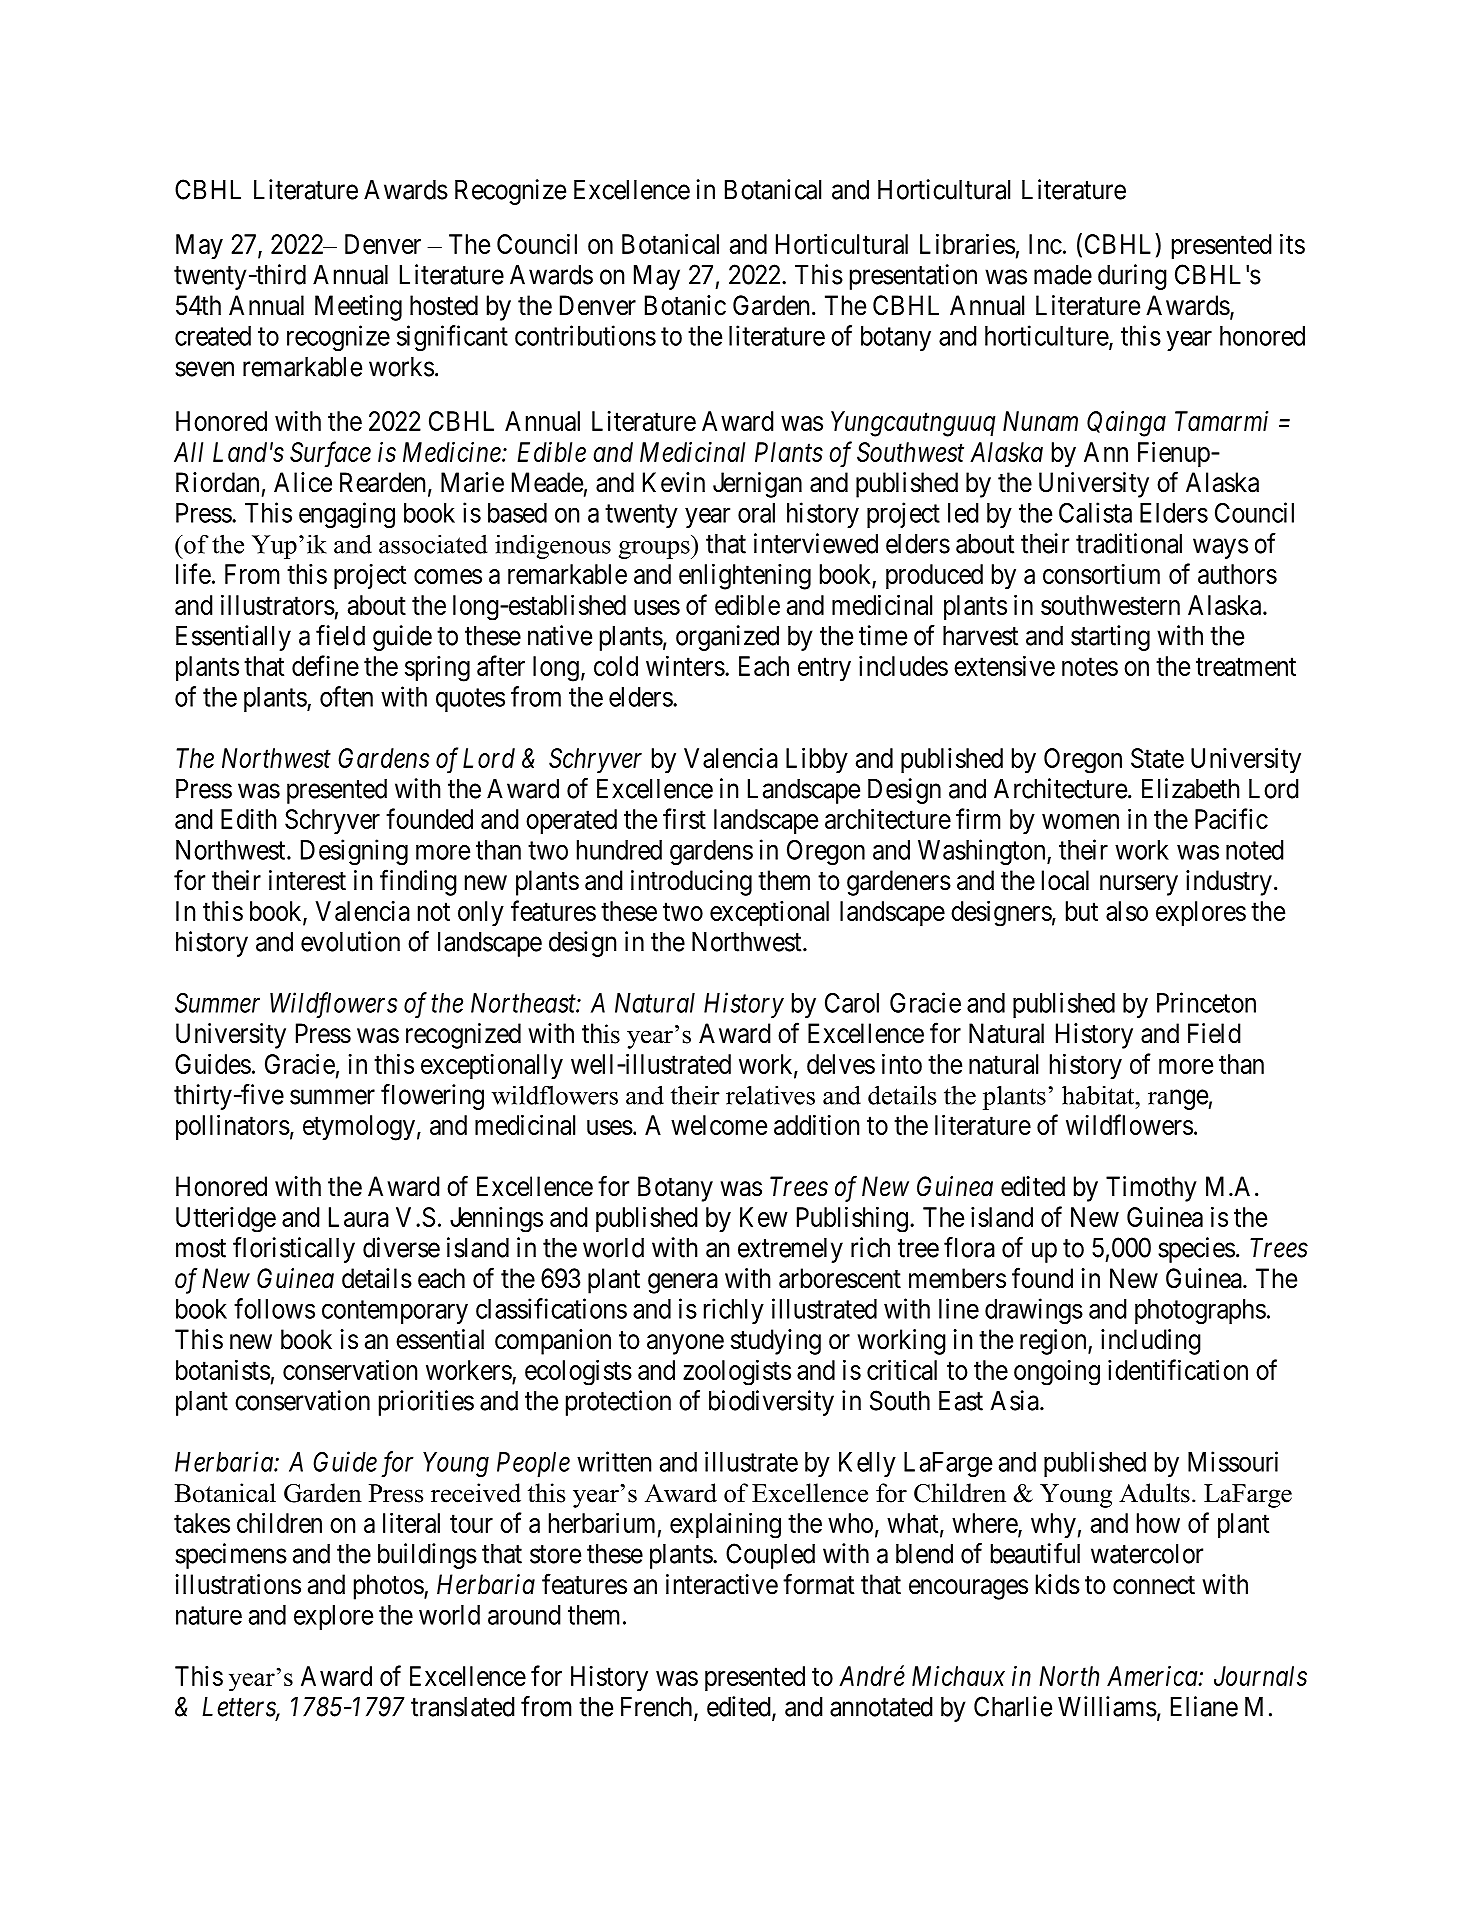  What do you see at coordinates (727, 638) in the screenshot?
I see `organized` at bounding box center [727, 638].
